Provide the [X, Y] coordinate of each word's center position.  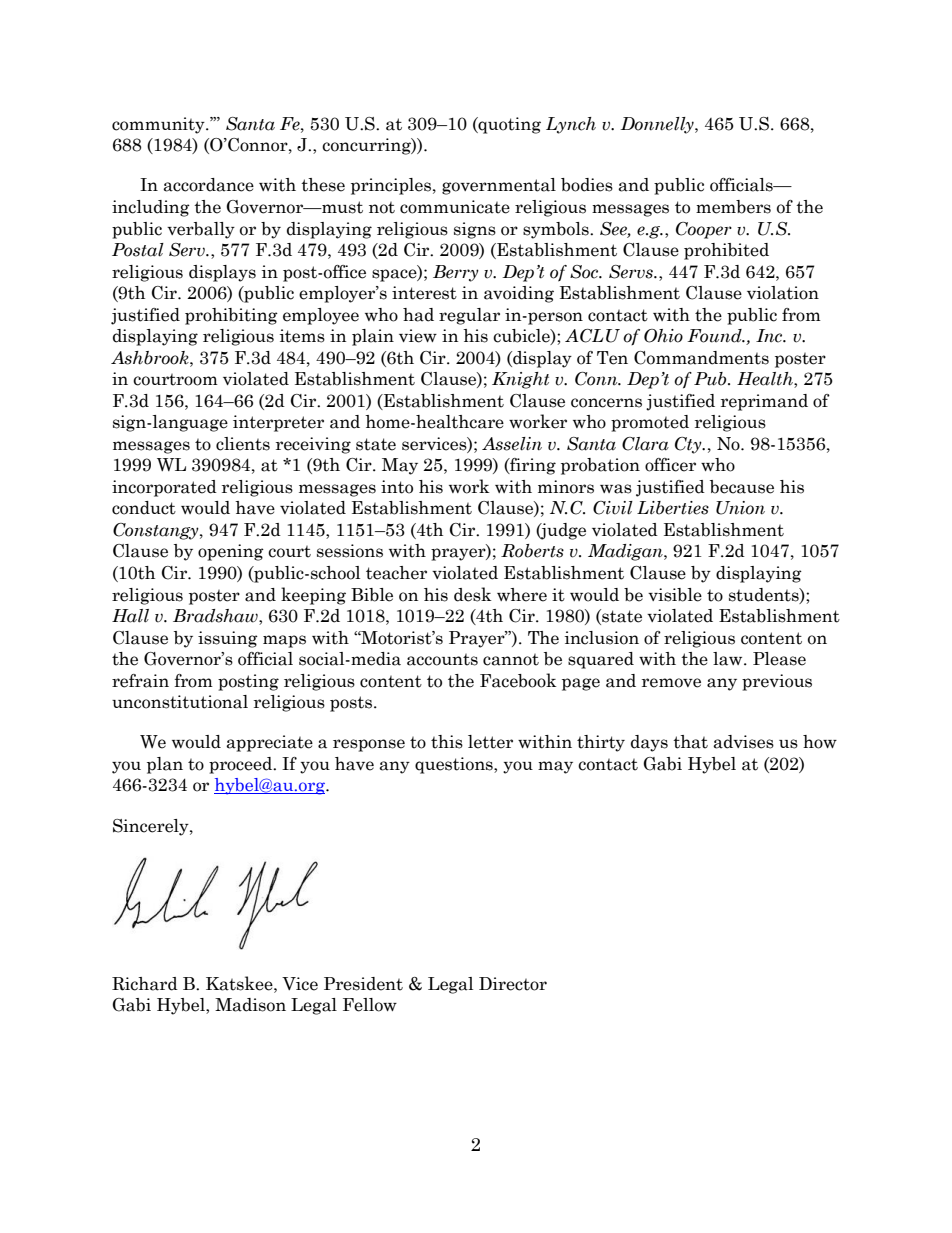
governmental [499, 186]
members [733, 207]
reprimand [764, 402]
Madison [250, 1005]
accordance [208, 185]
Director [513, 984]
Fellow [370, 1005]
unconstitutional [180, 702]
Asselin [512, 444]
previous [777, 682]
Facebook [518, 680]
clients [243, 444]
